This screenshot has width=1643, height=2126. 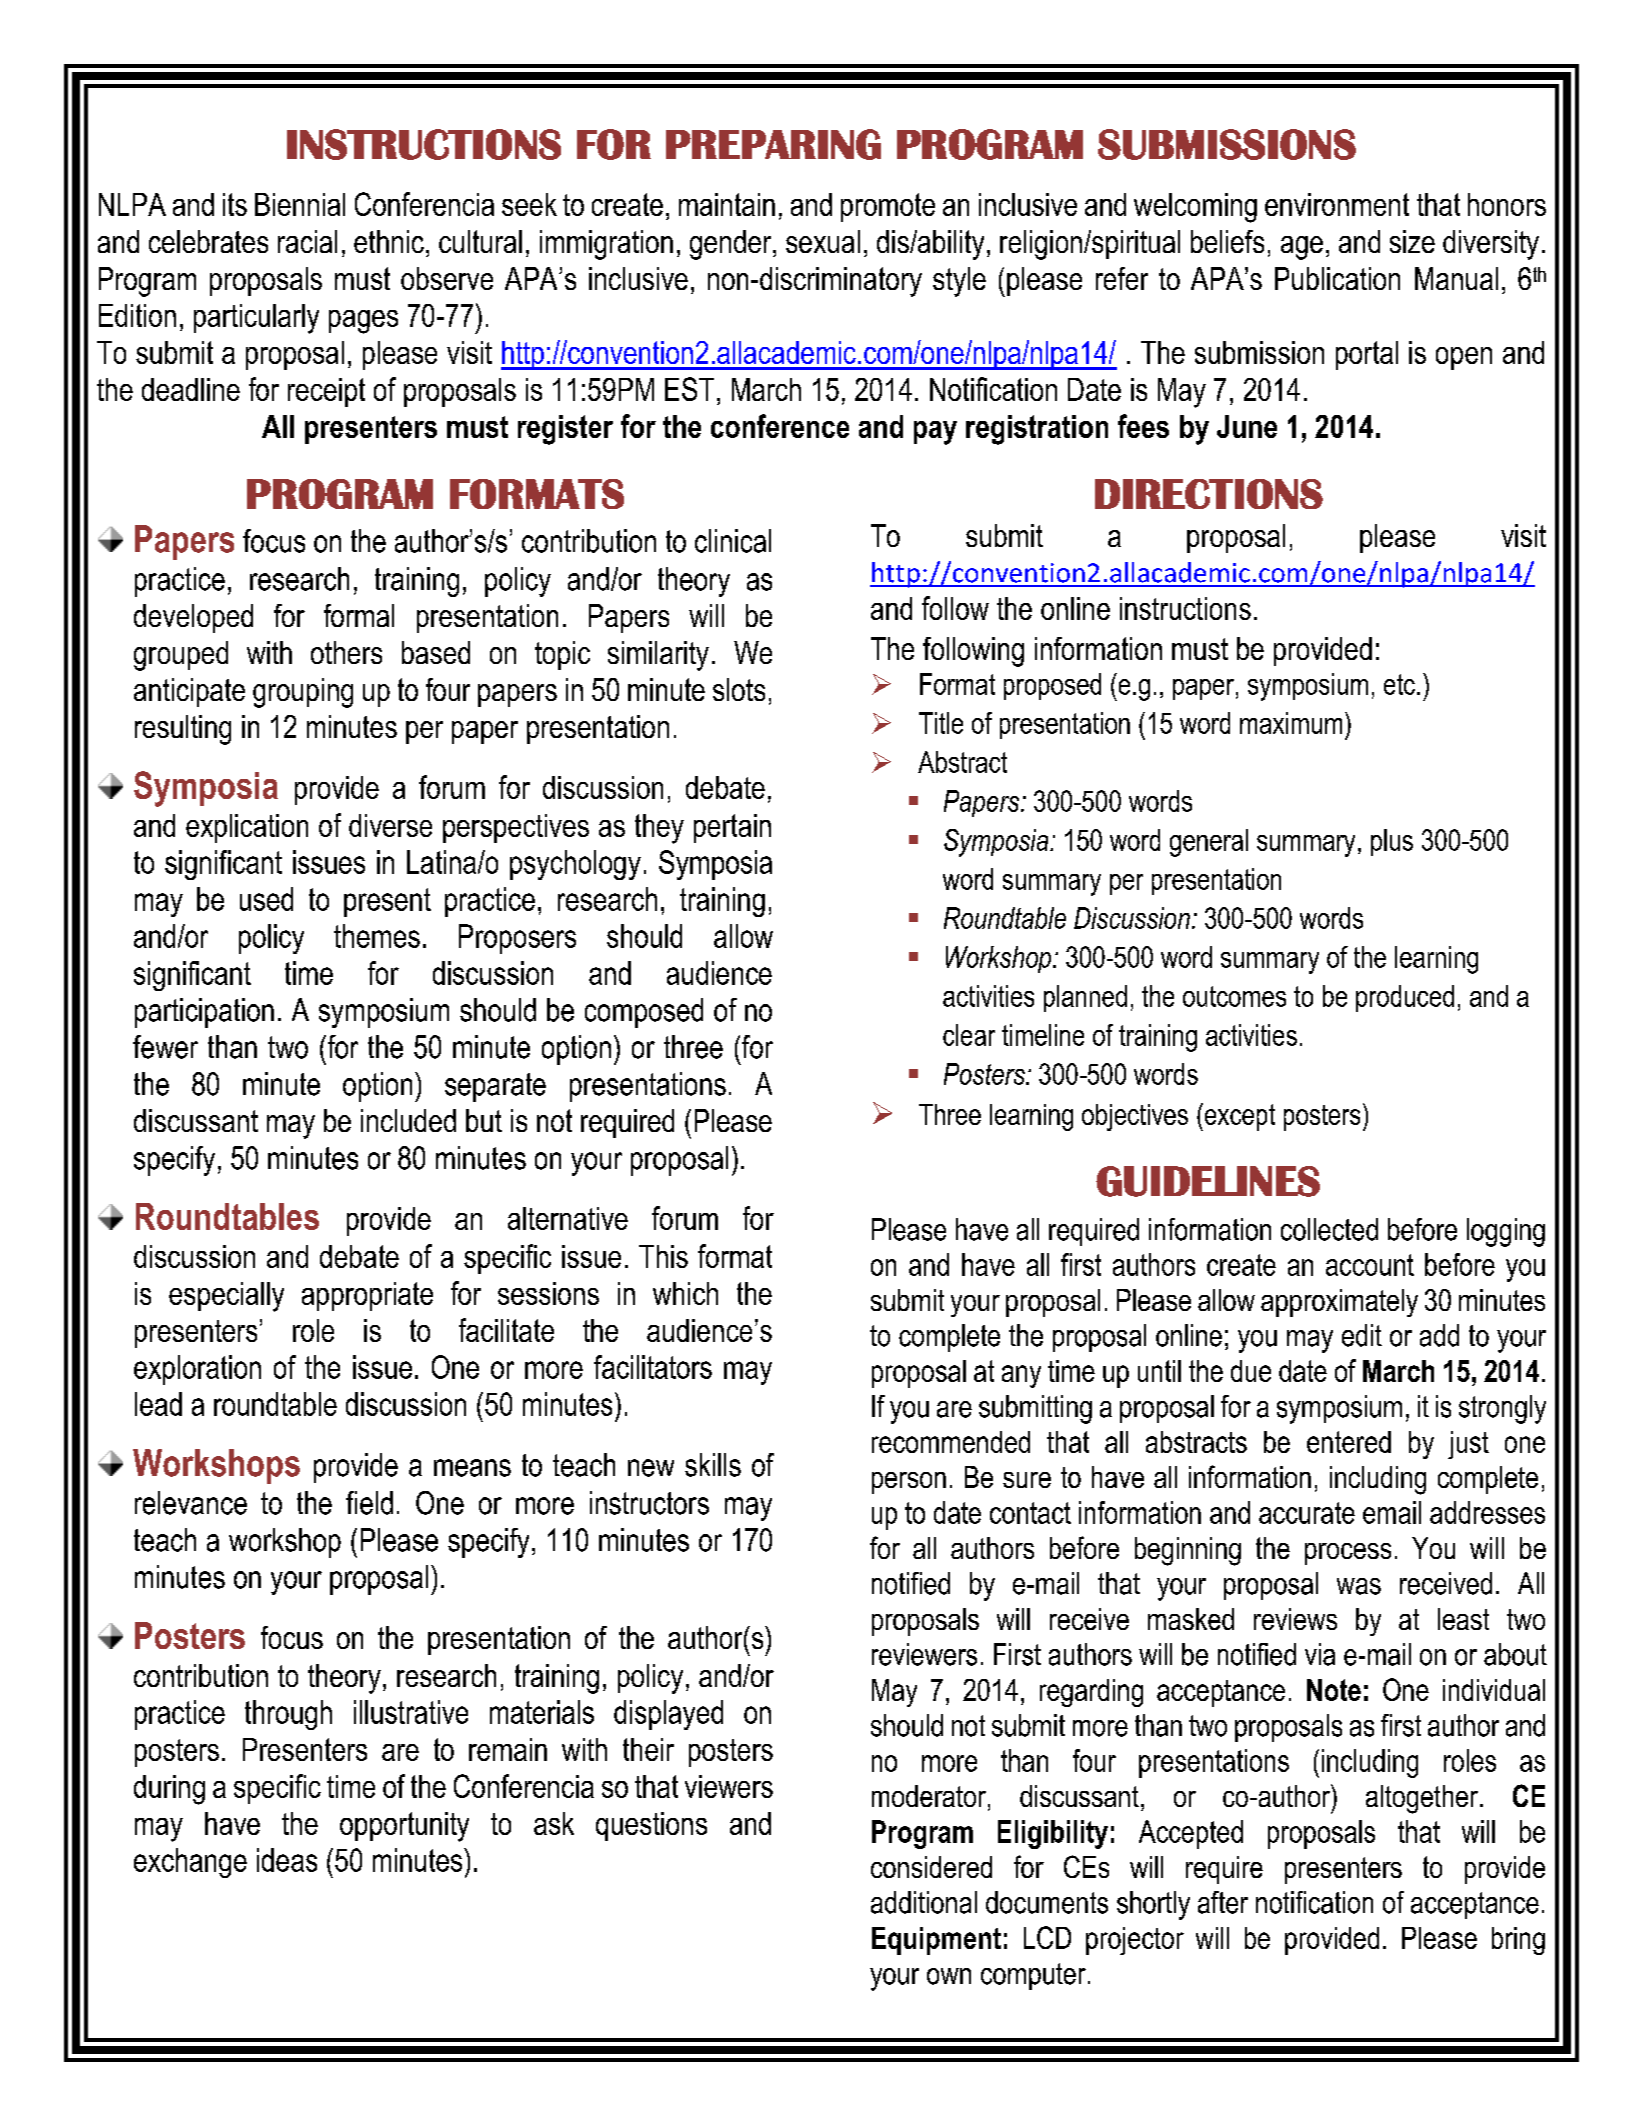 I want to click on additional, so click(x=924, y=1902).
